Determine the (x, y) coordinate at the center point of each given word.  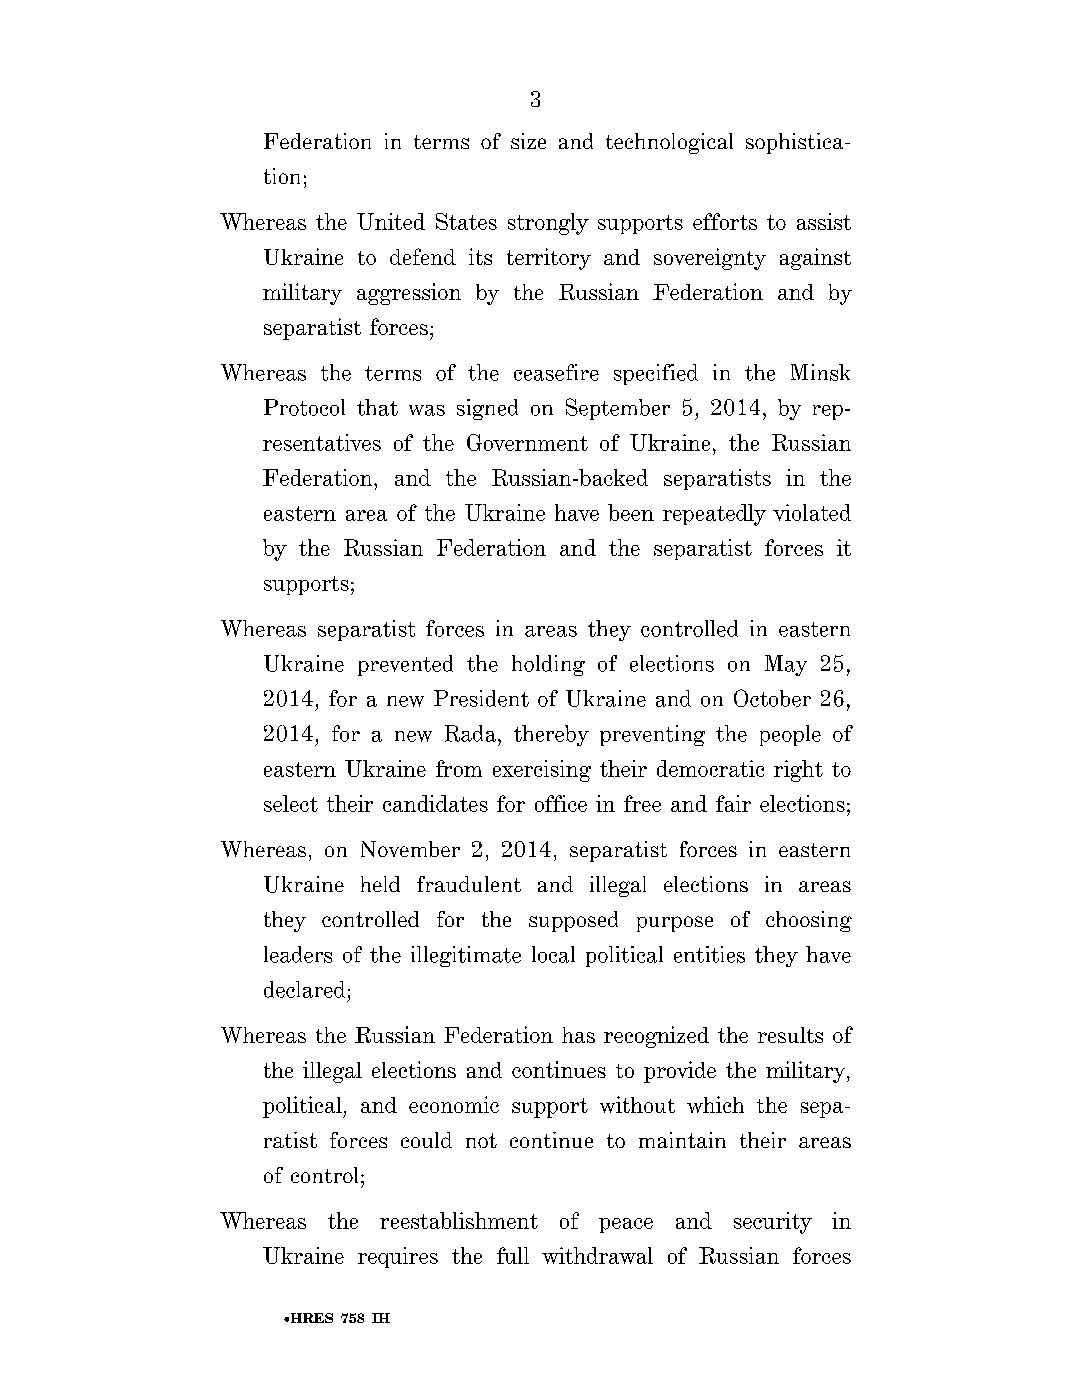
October (772, 698)
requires (398, 1257)
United (391, 221)
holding (548, 665)
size (528, 141)
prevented (405, 665)
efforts (725, 221)
